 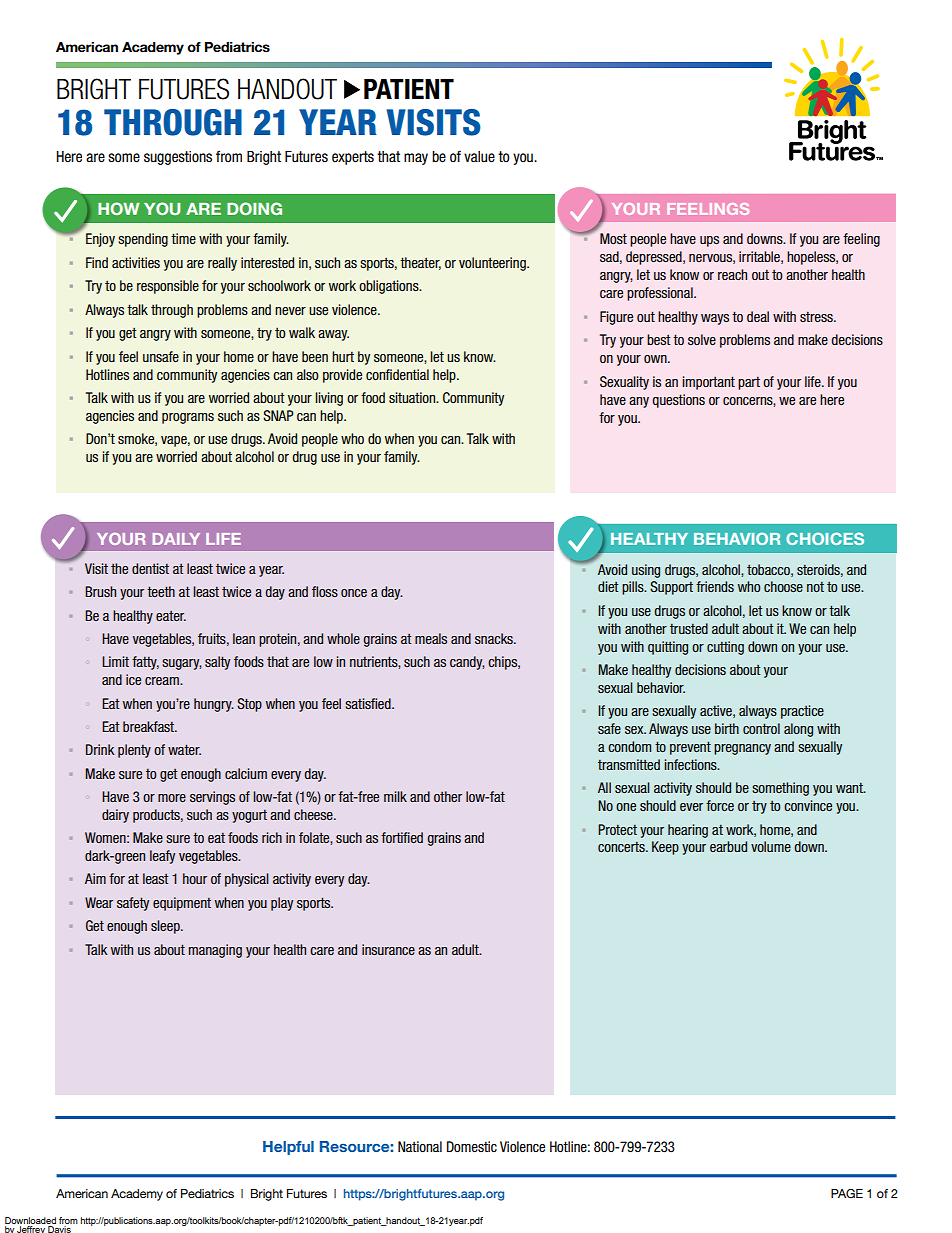 I want to click on cutting, so click(x=725, y=648).
